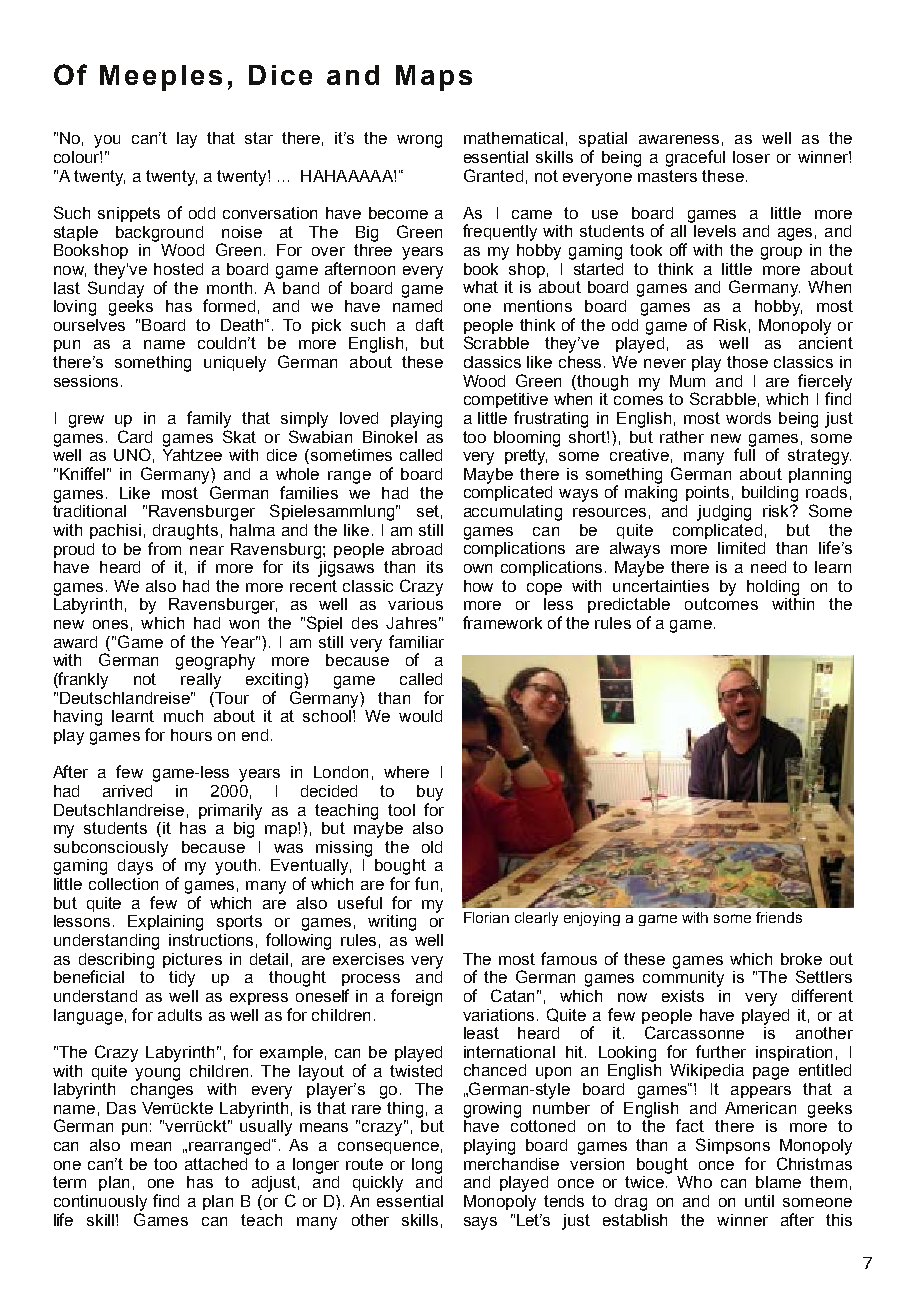 This document has height=1308, width=924. I want to click on Maps, so click(434, 78).
